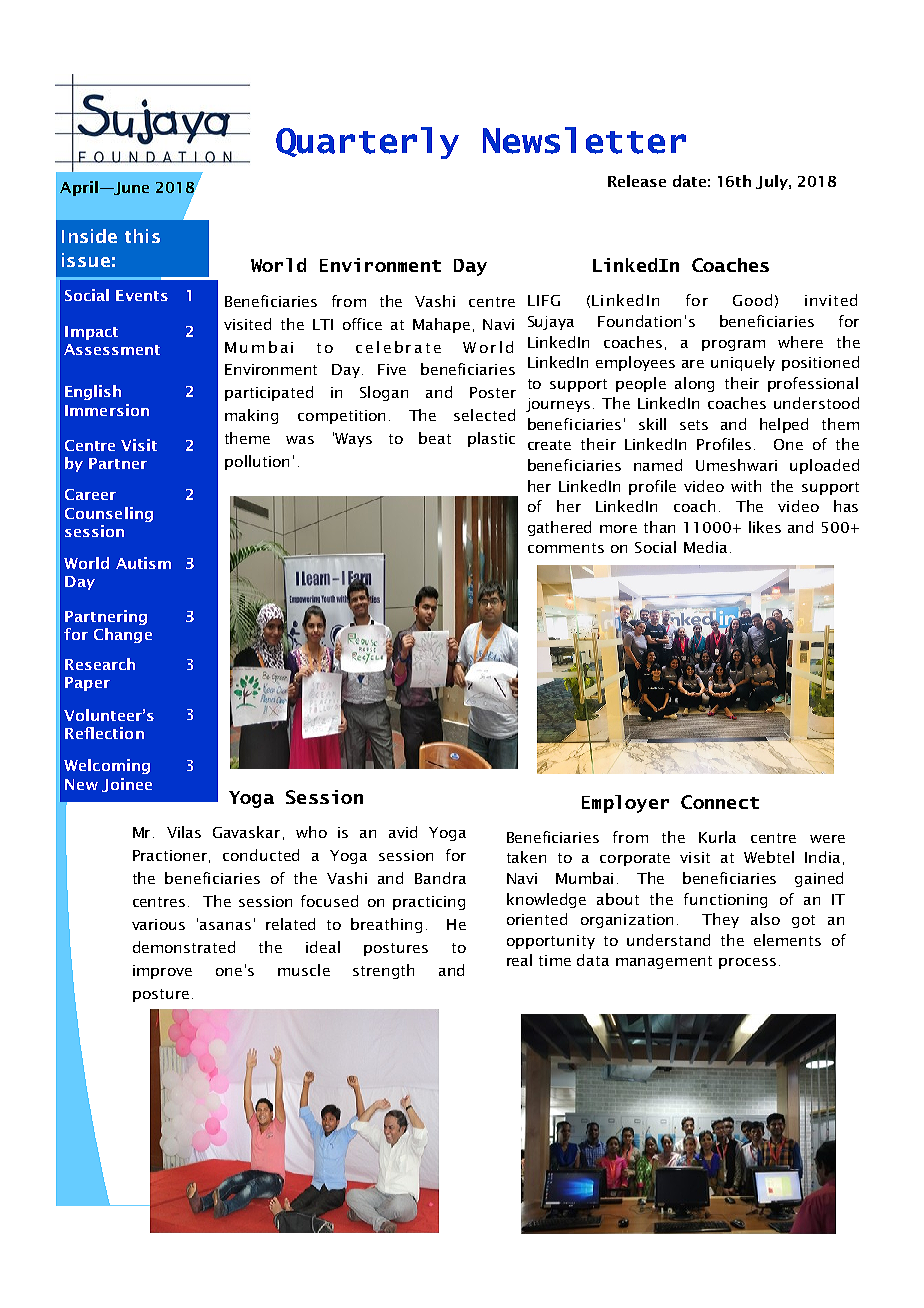 This document has width=924, height=1308. Describe the element at coordinates (142, 236) in the document. I see `this` at that location.
